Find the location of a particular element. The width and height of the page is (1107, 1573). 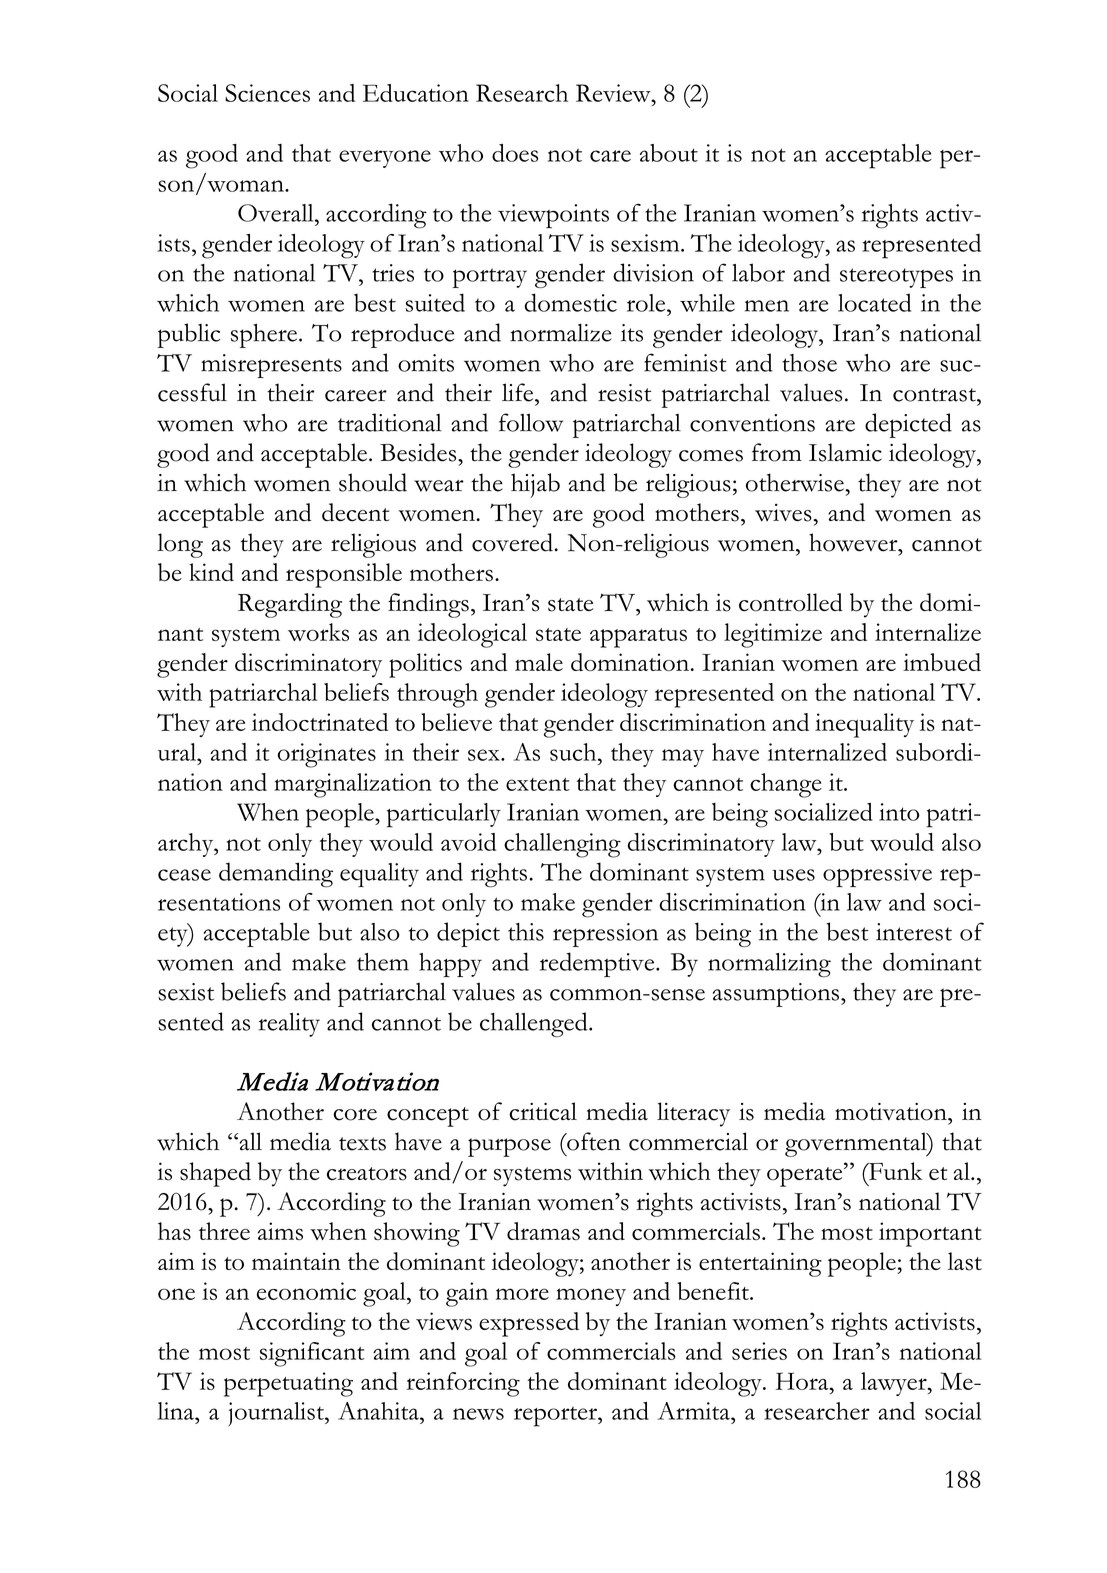

stereotypes is located at coordinates (896, 278).
